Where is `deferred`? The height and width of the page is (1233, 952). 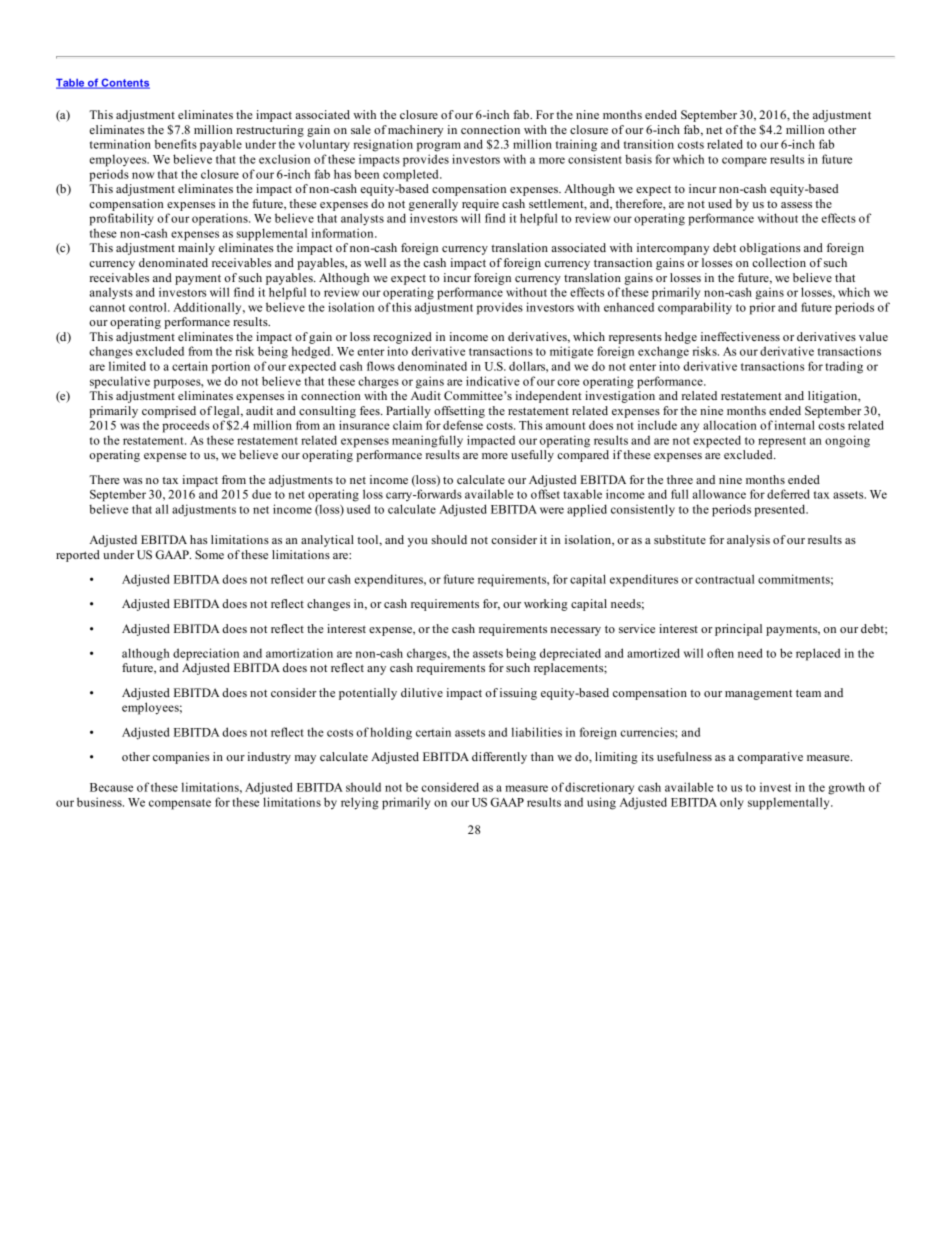 deferred is located at coordinates (788, 494).
